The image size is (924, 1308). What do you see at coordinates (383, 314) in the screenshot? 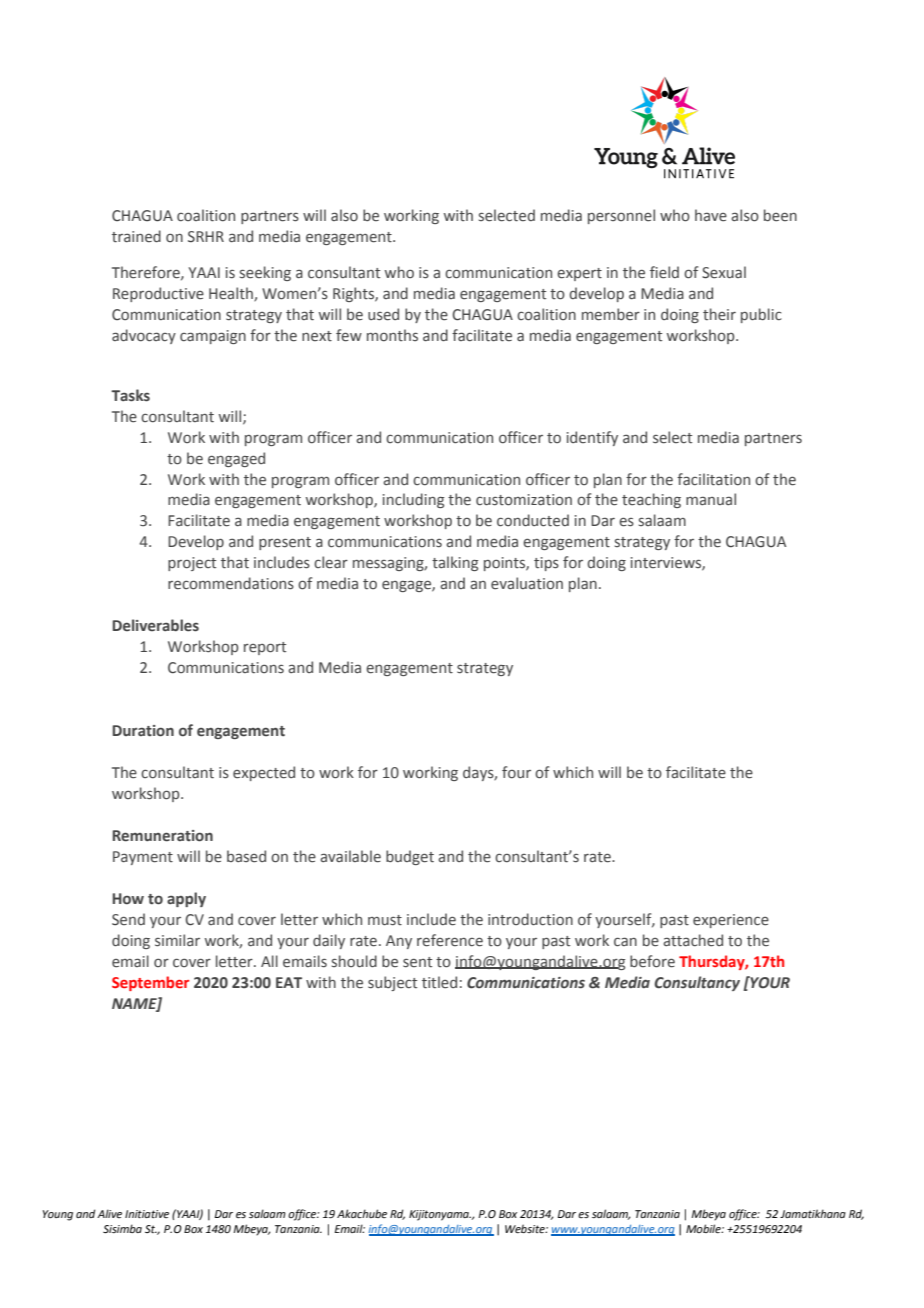
I see `used` at bounding box center [383, 314].
